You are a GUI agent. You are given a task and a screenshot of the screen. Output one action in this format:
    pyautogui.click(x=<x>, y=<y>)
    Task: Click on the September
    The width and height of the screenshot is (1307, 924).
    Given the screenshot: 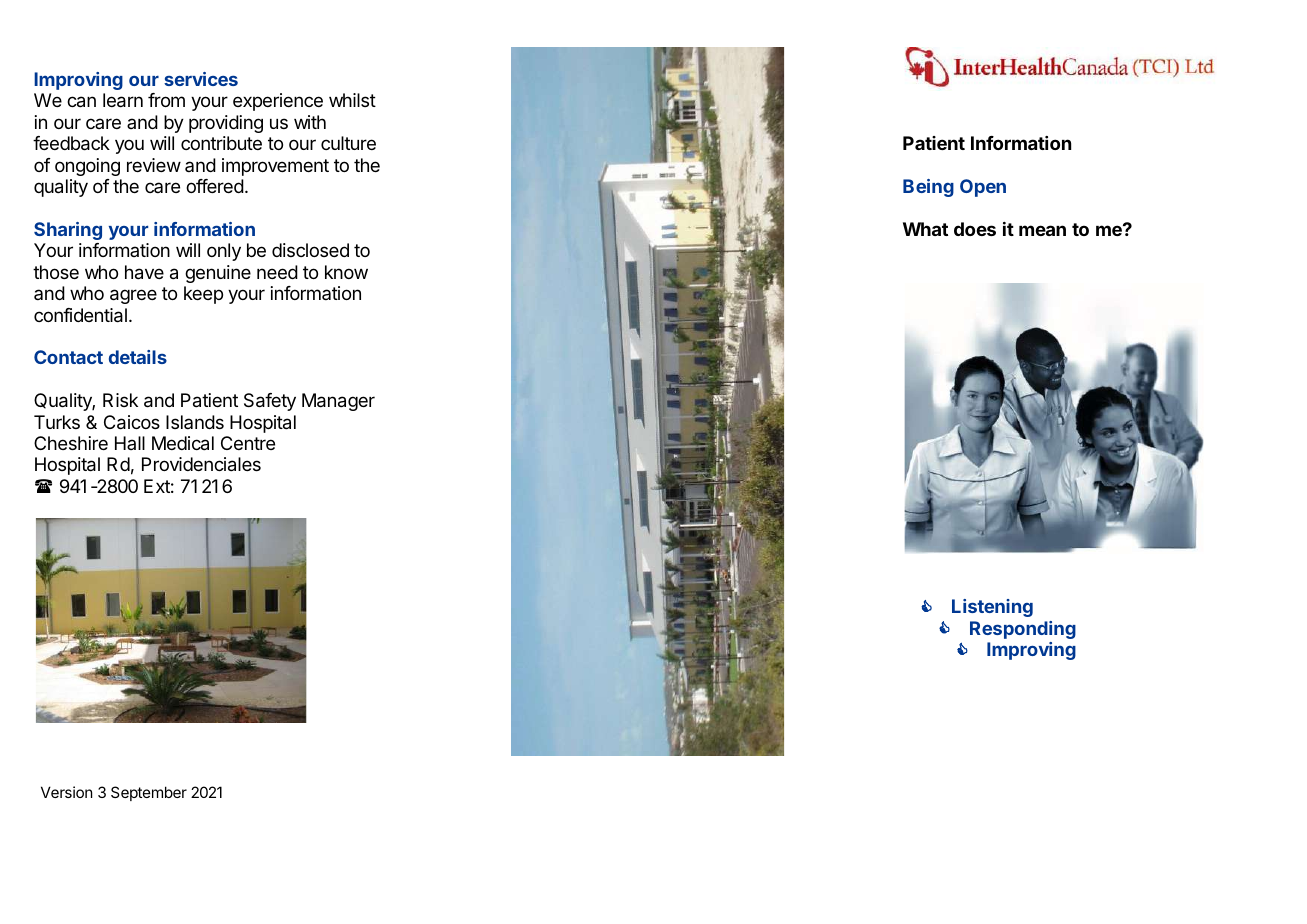 What is the action you would take?
    pyautogui.click(x=149, y=793)
